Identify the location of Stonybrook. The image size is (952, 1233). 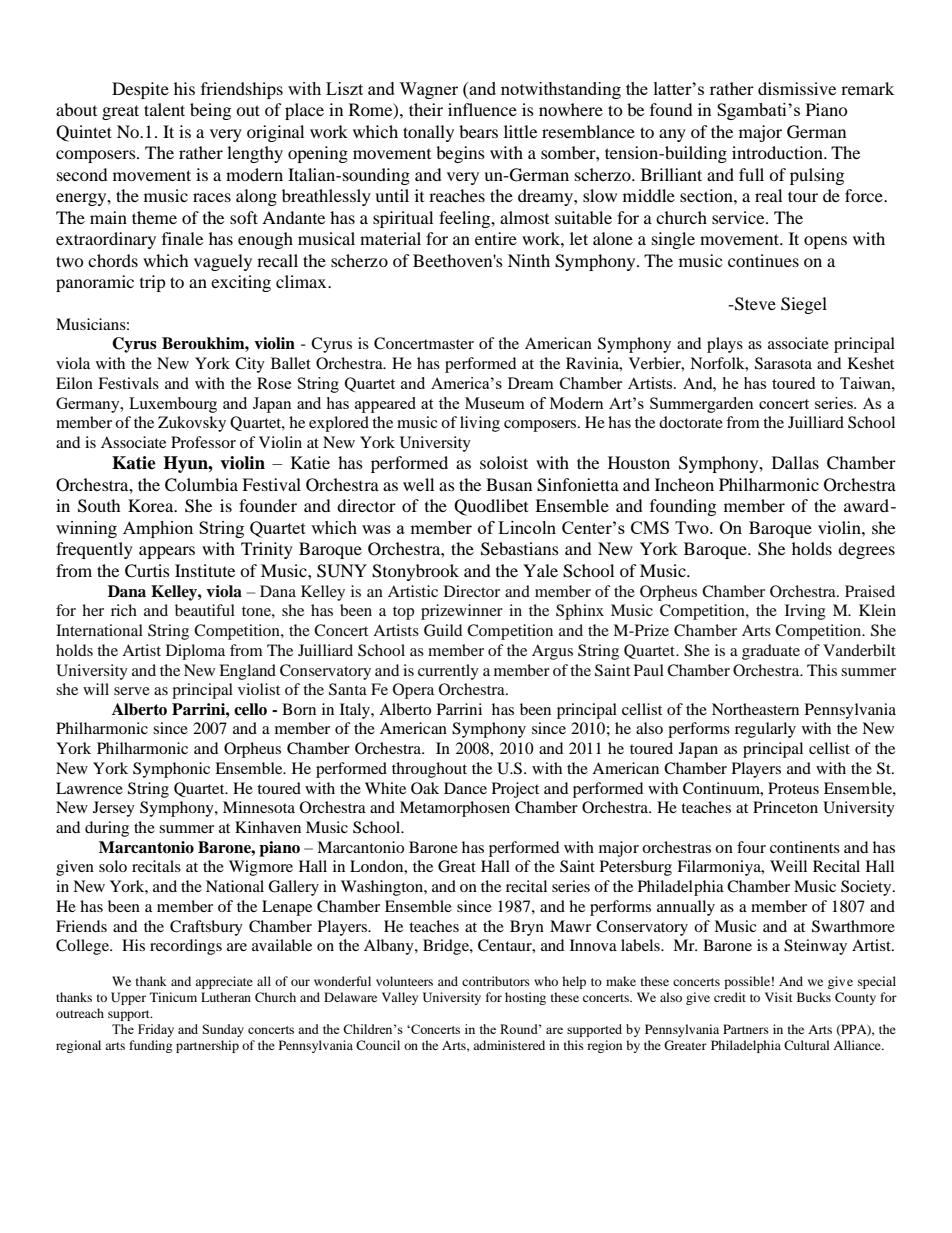
(415, 572).
